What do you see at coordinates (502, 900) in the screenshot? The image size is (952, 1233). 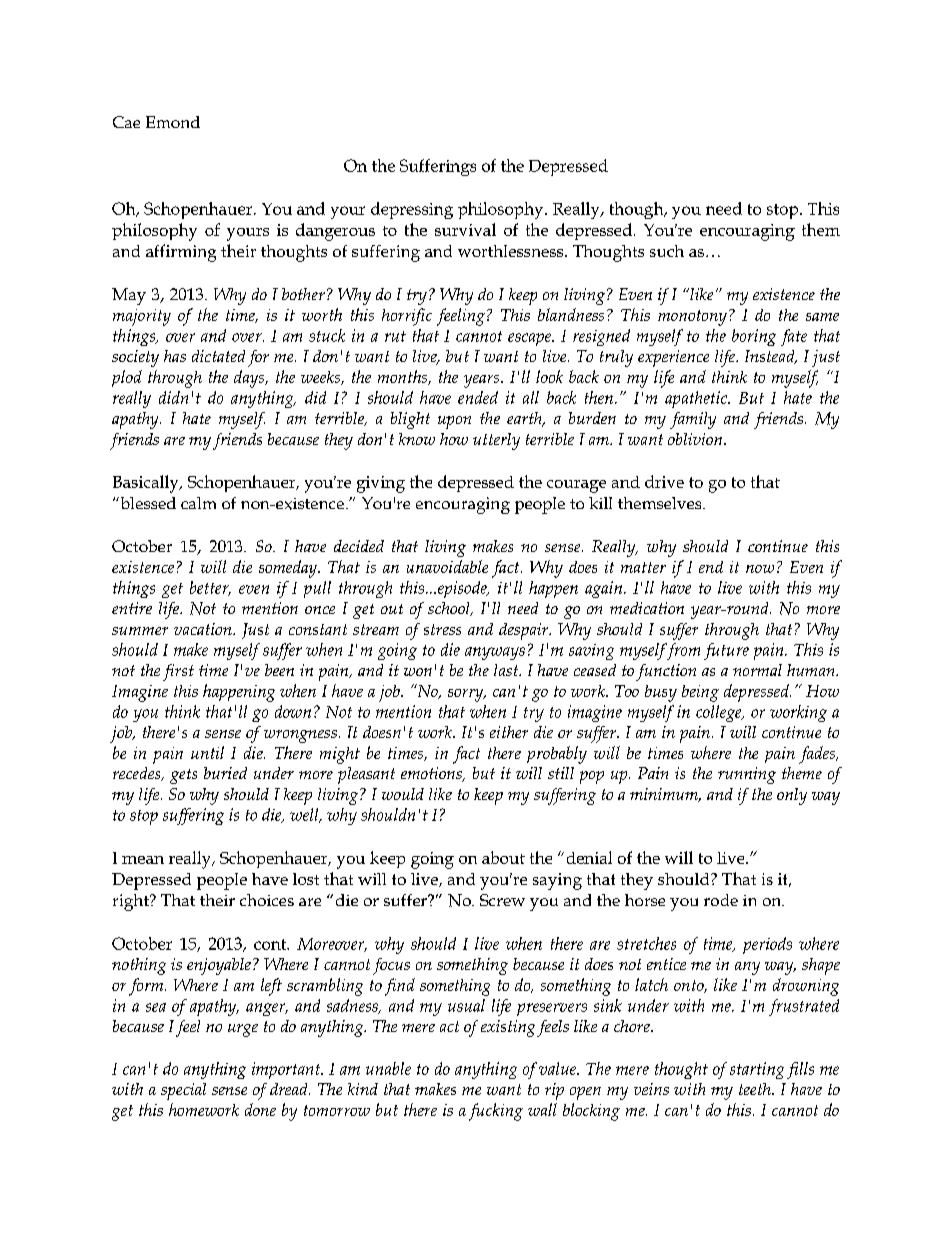 I see `Screw` at bounding box center [502, 900].
